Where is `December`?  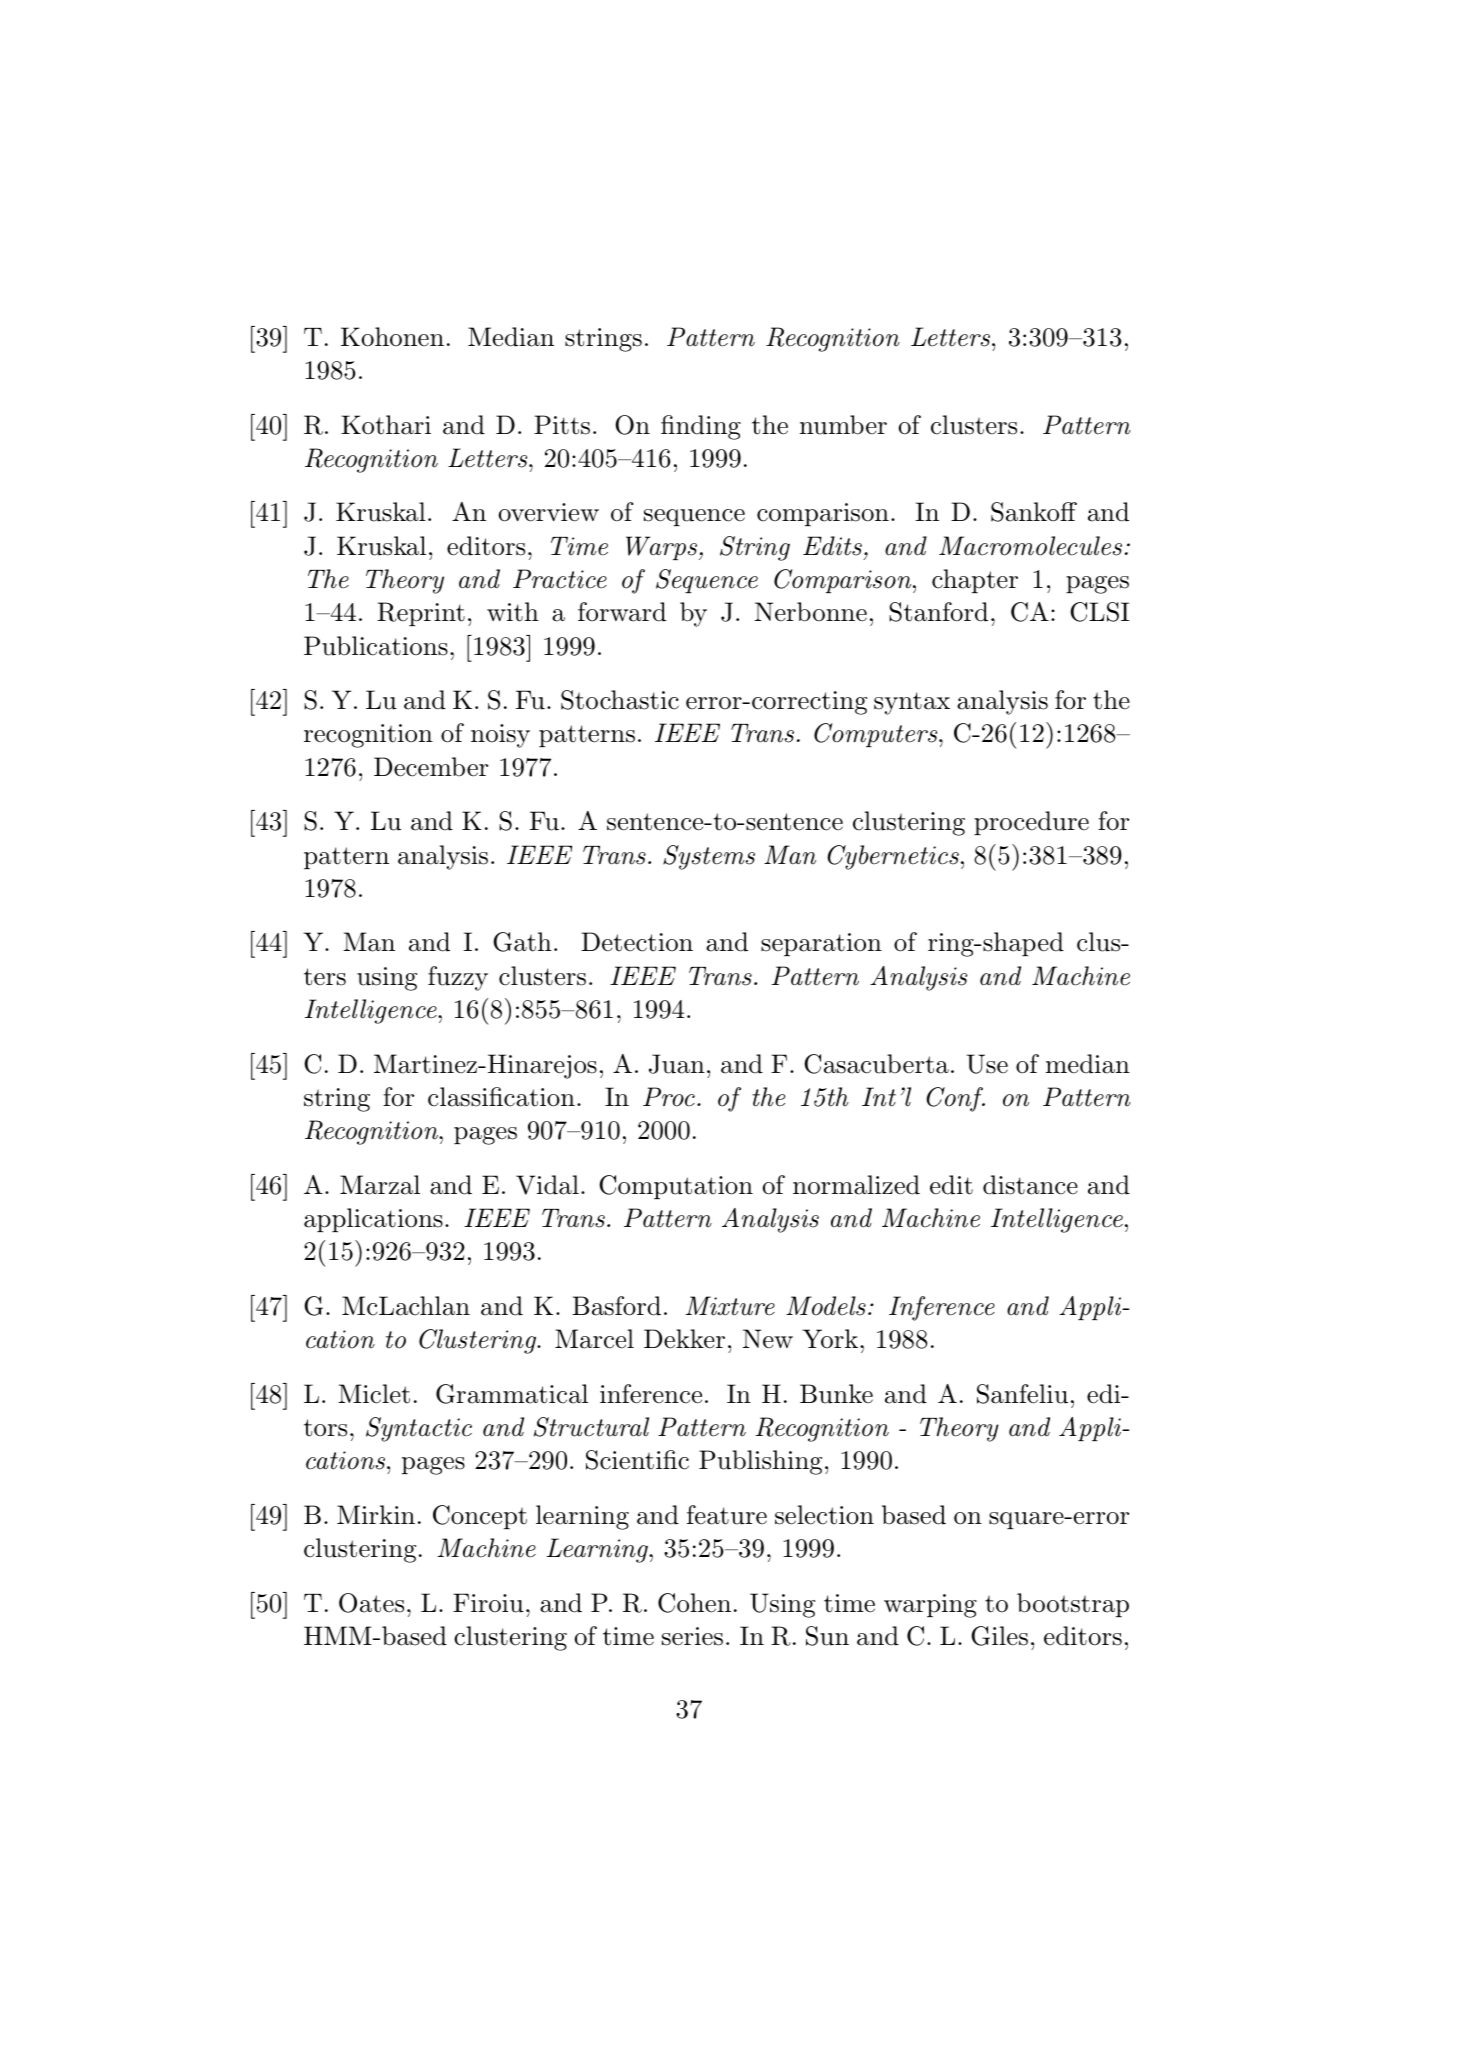 December is located at coordinates (431, 767).
